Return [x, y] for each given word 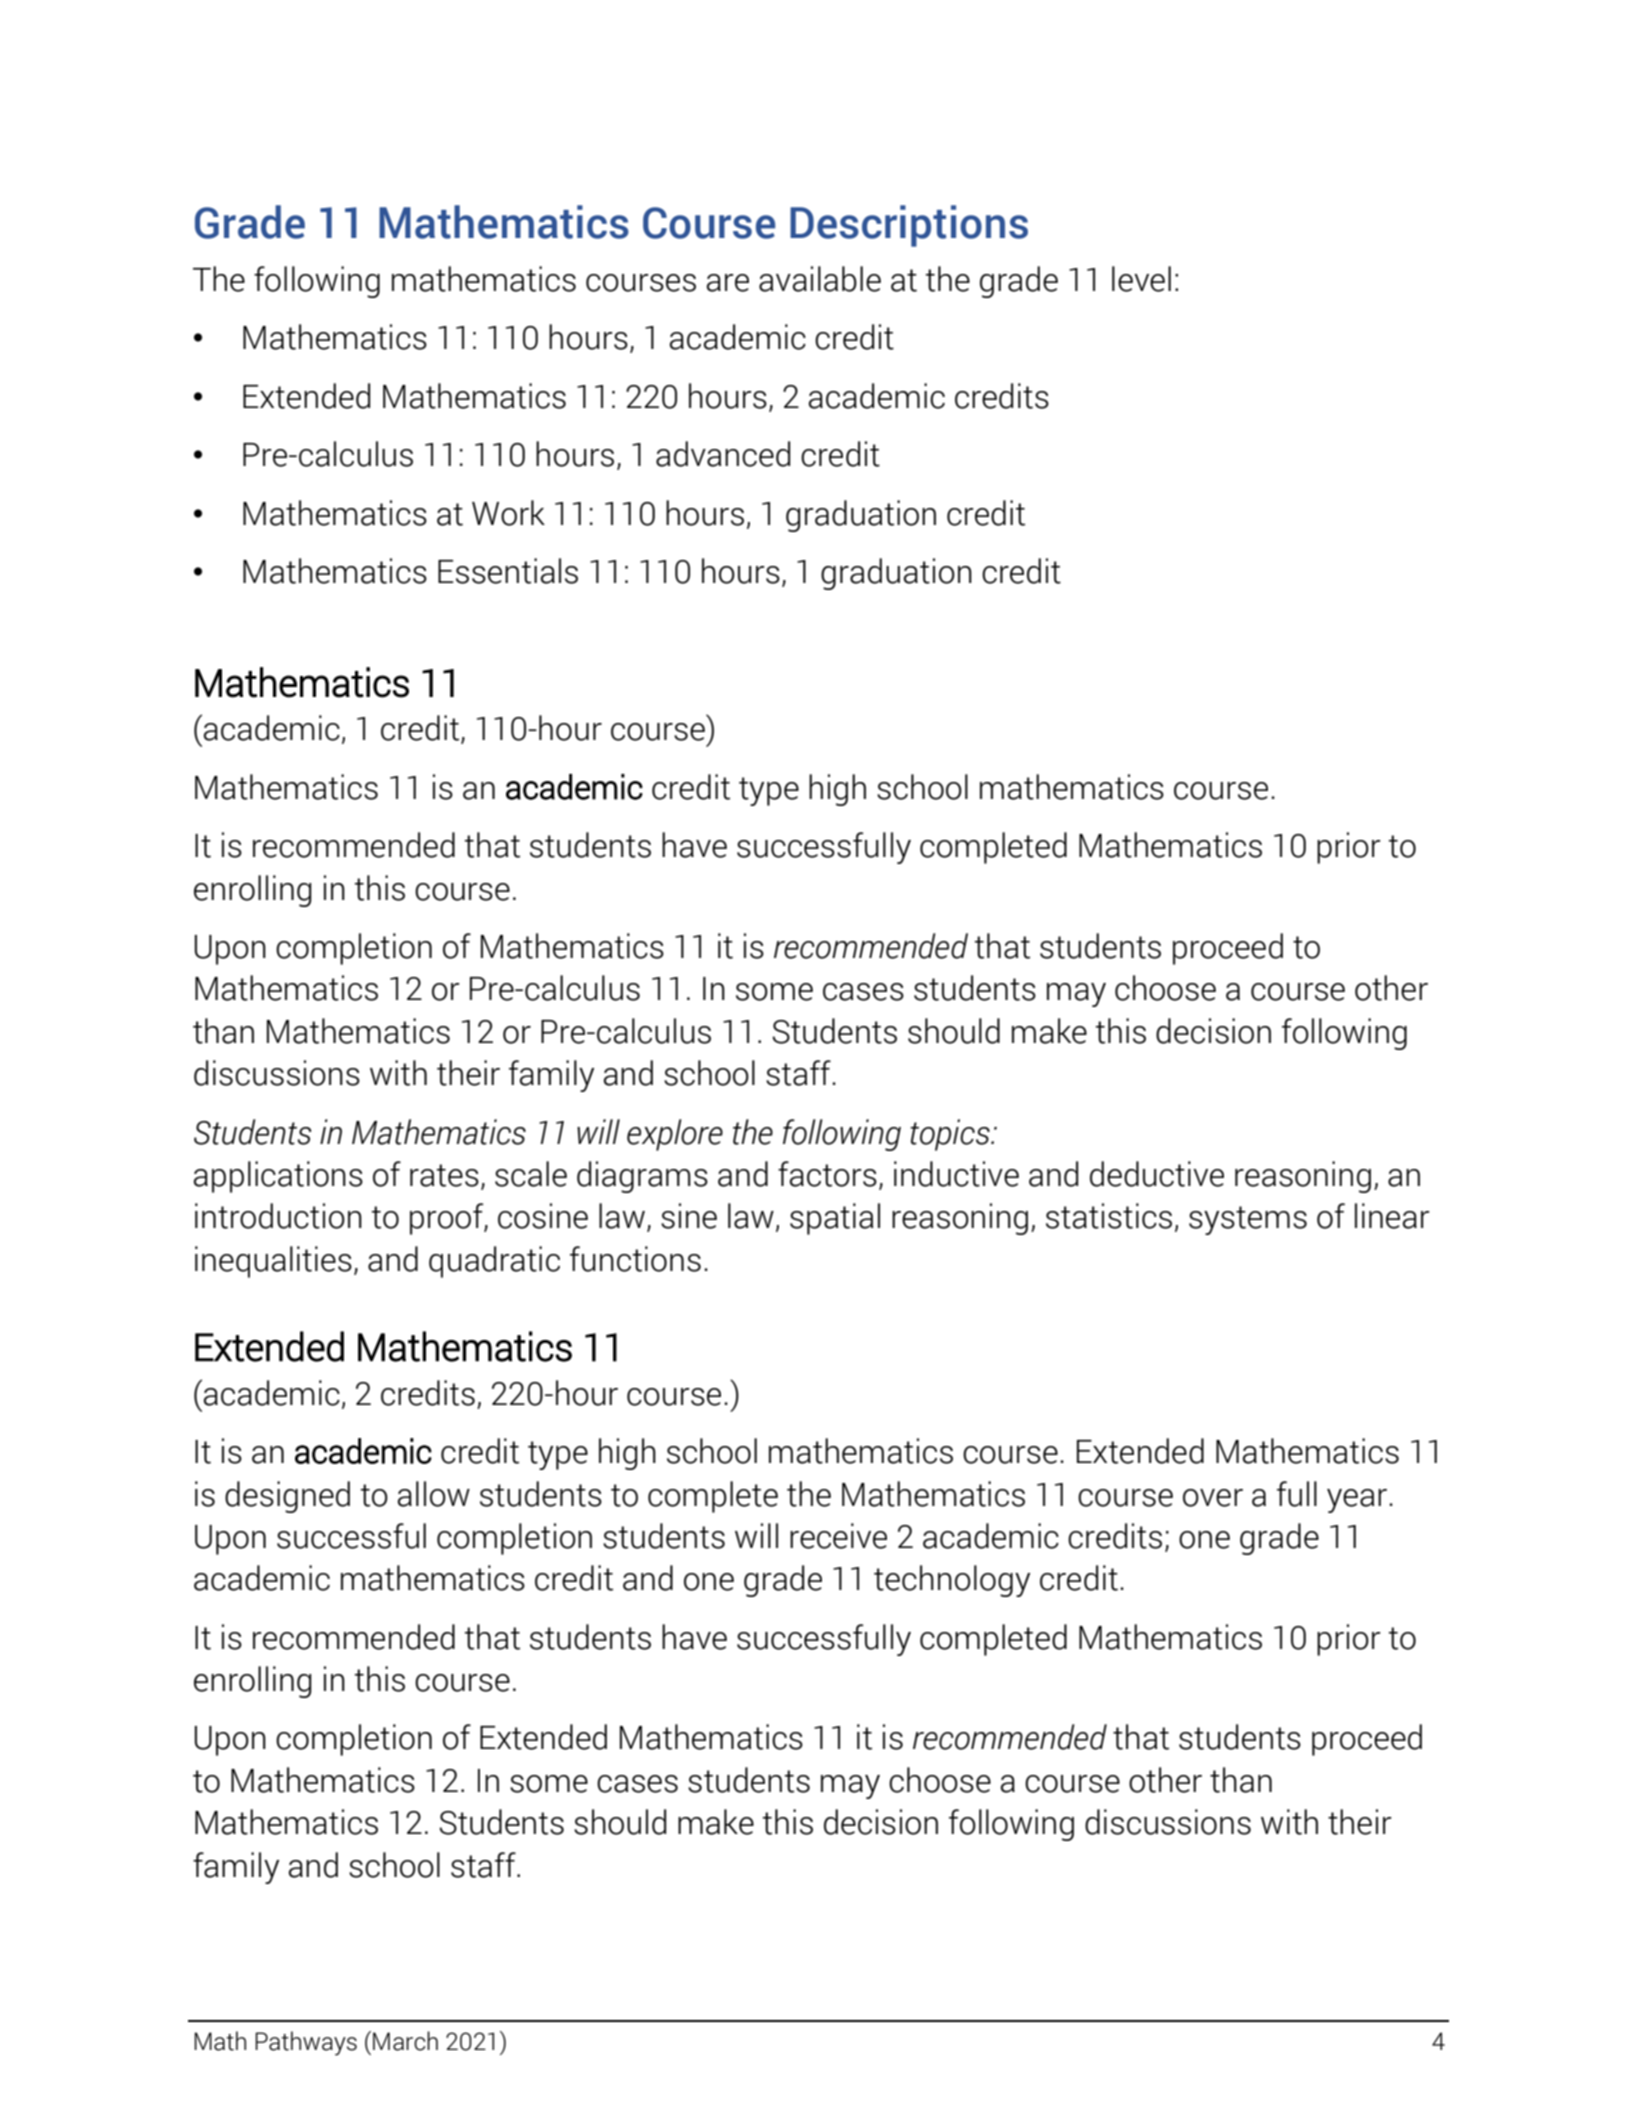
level [1141, 279]
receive [838, 1536]
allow [434, 1494]
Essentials [508, 571]
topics [951, 1135]
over [1213, 1498]
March [405, 2041]
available [820, 279]
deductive [1157, 1174]
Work [508, 513]
